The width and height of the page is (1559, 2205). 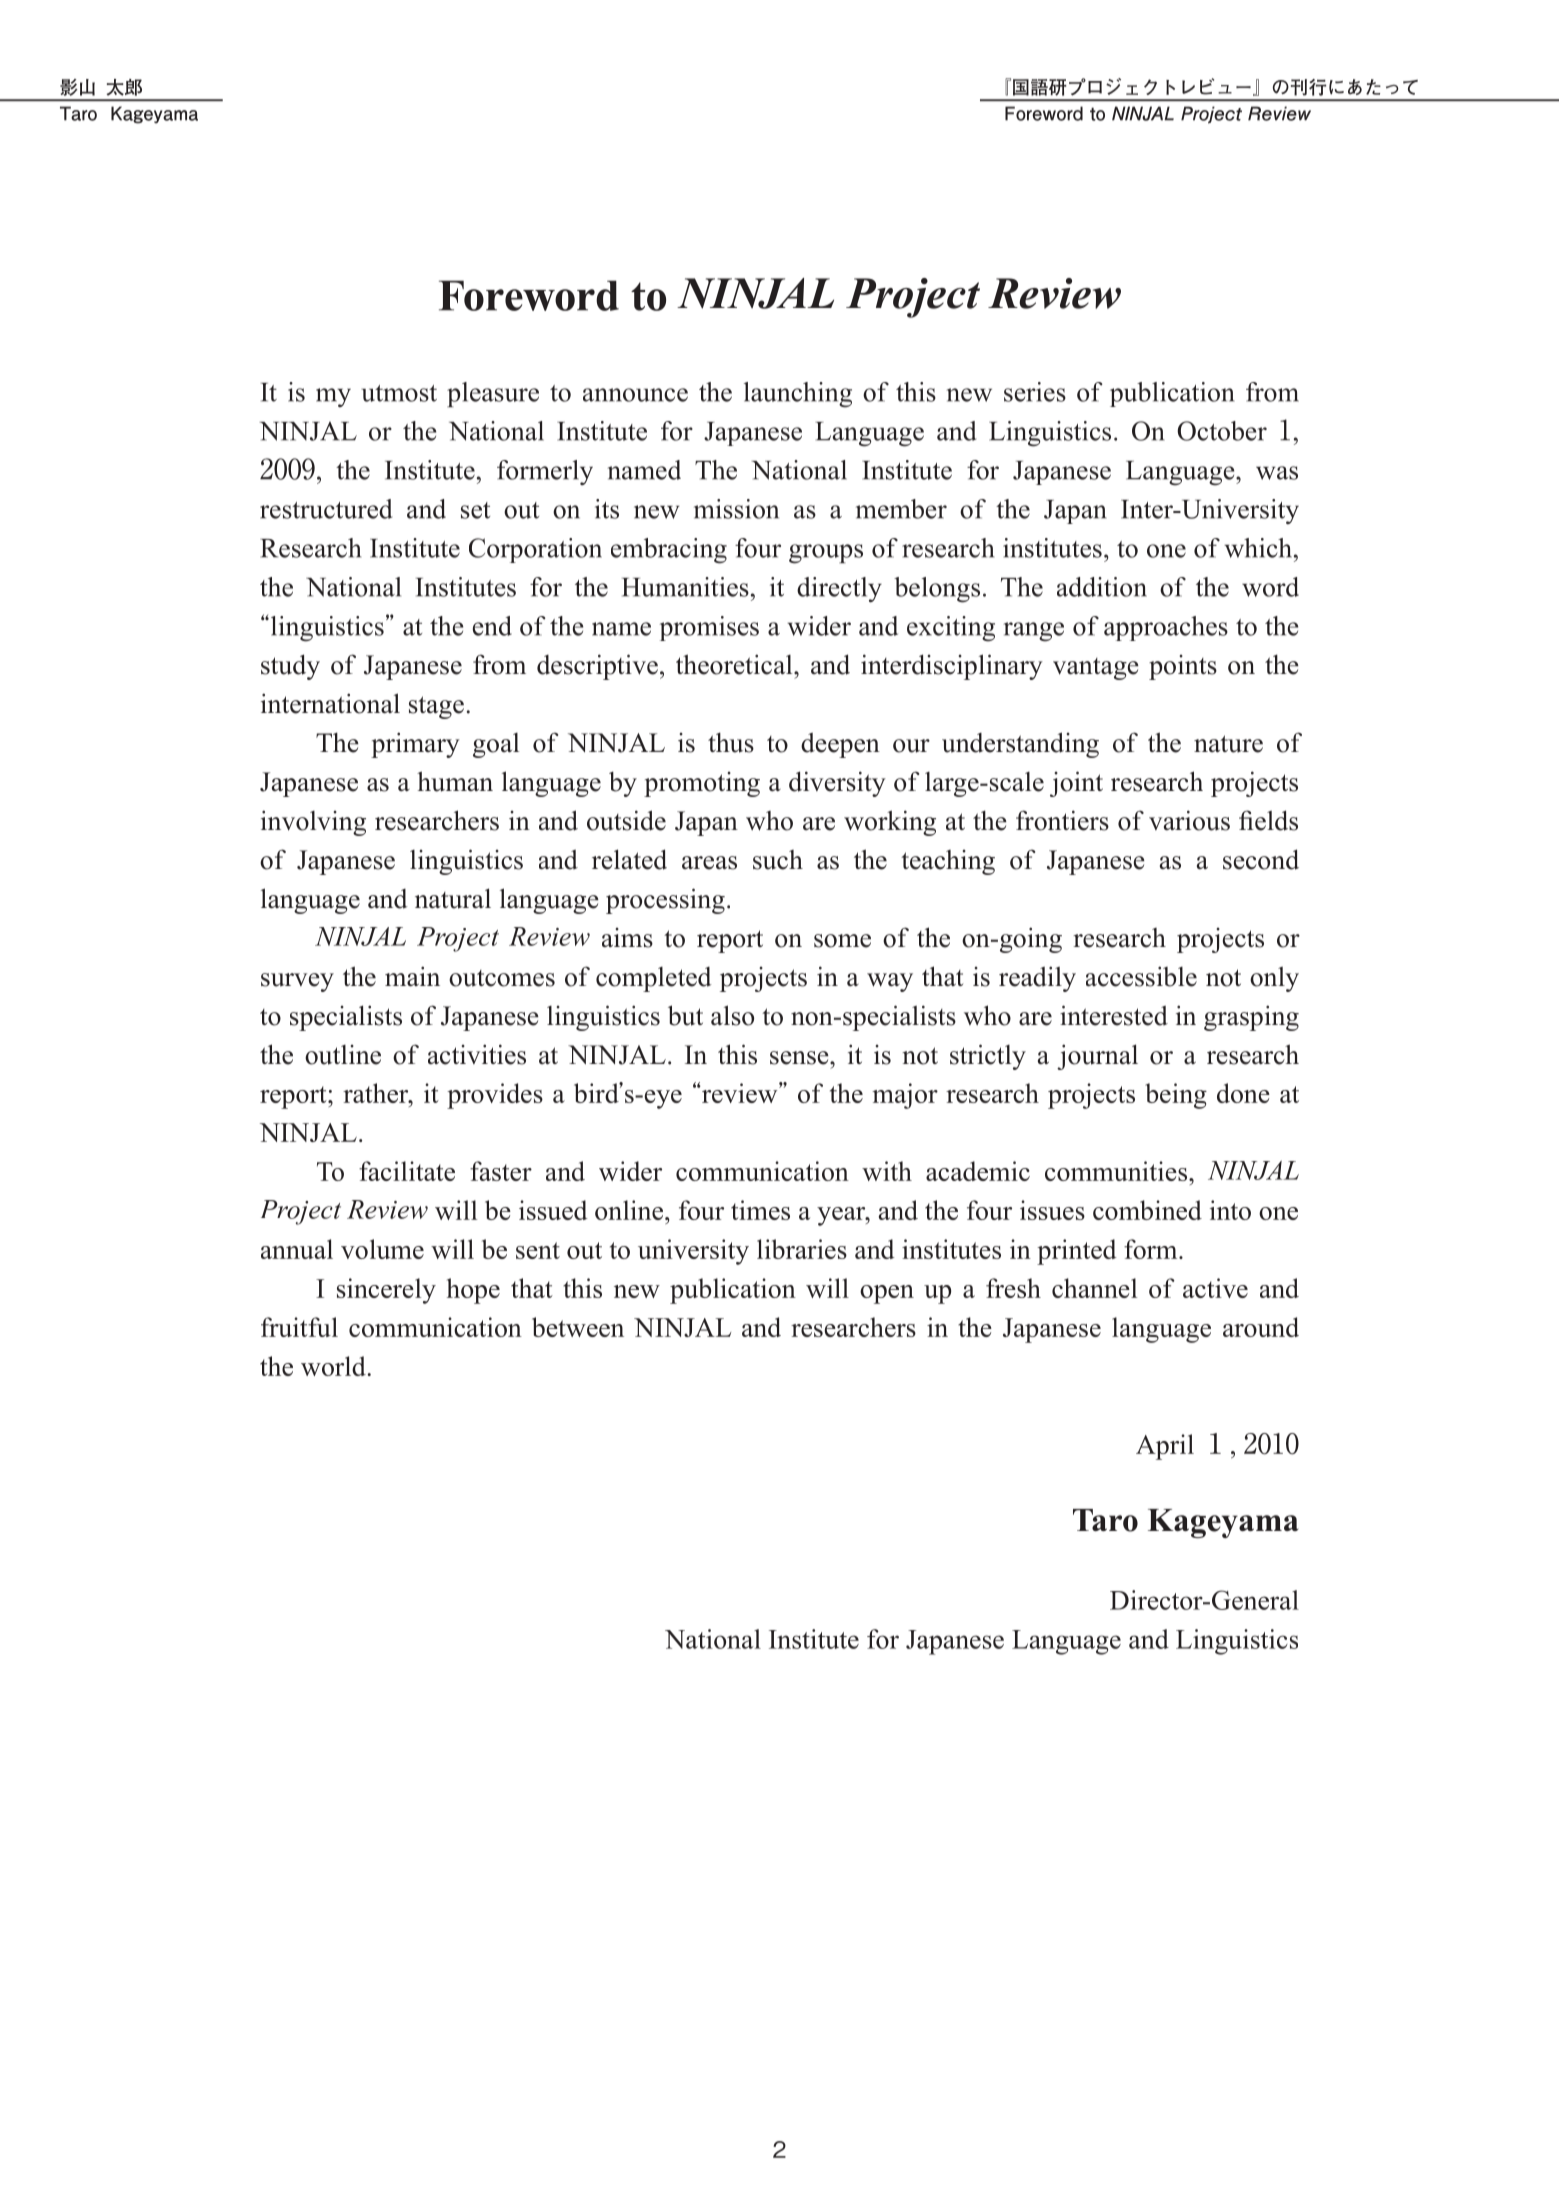 What do you see at coordinates (1222, 431) in the page?
I see `October` at bounding box center [1222, 431].
